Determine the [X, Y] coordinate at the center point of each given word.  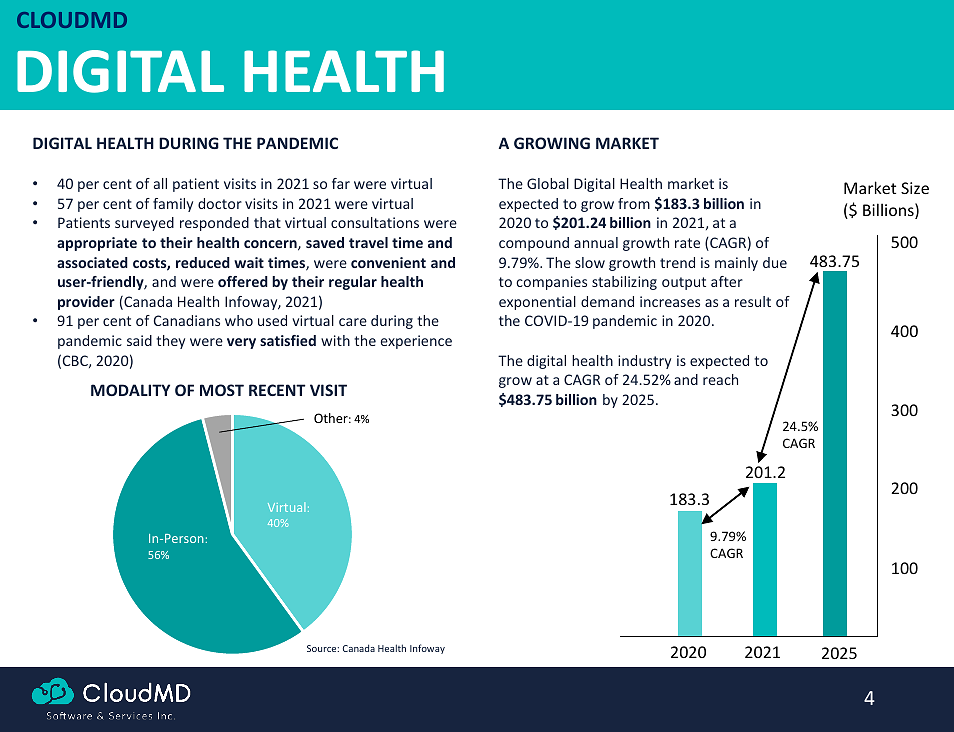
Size [915, 188]
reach [720, 379]
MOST [222, 390]
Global [548, 183]
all [160, 183]
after [727, 281]
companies [551, 283]
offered [243, 281]
